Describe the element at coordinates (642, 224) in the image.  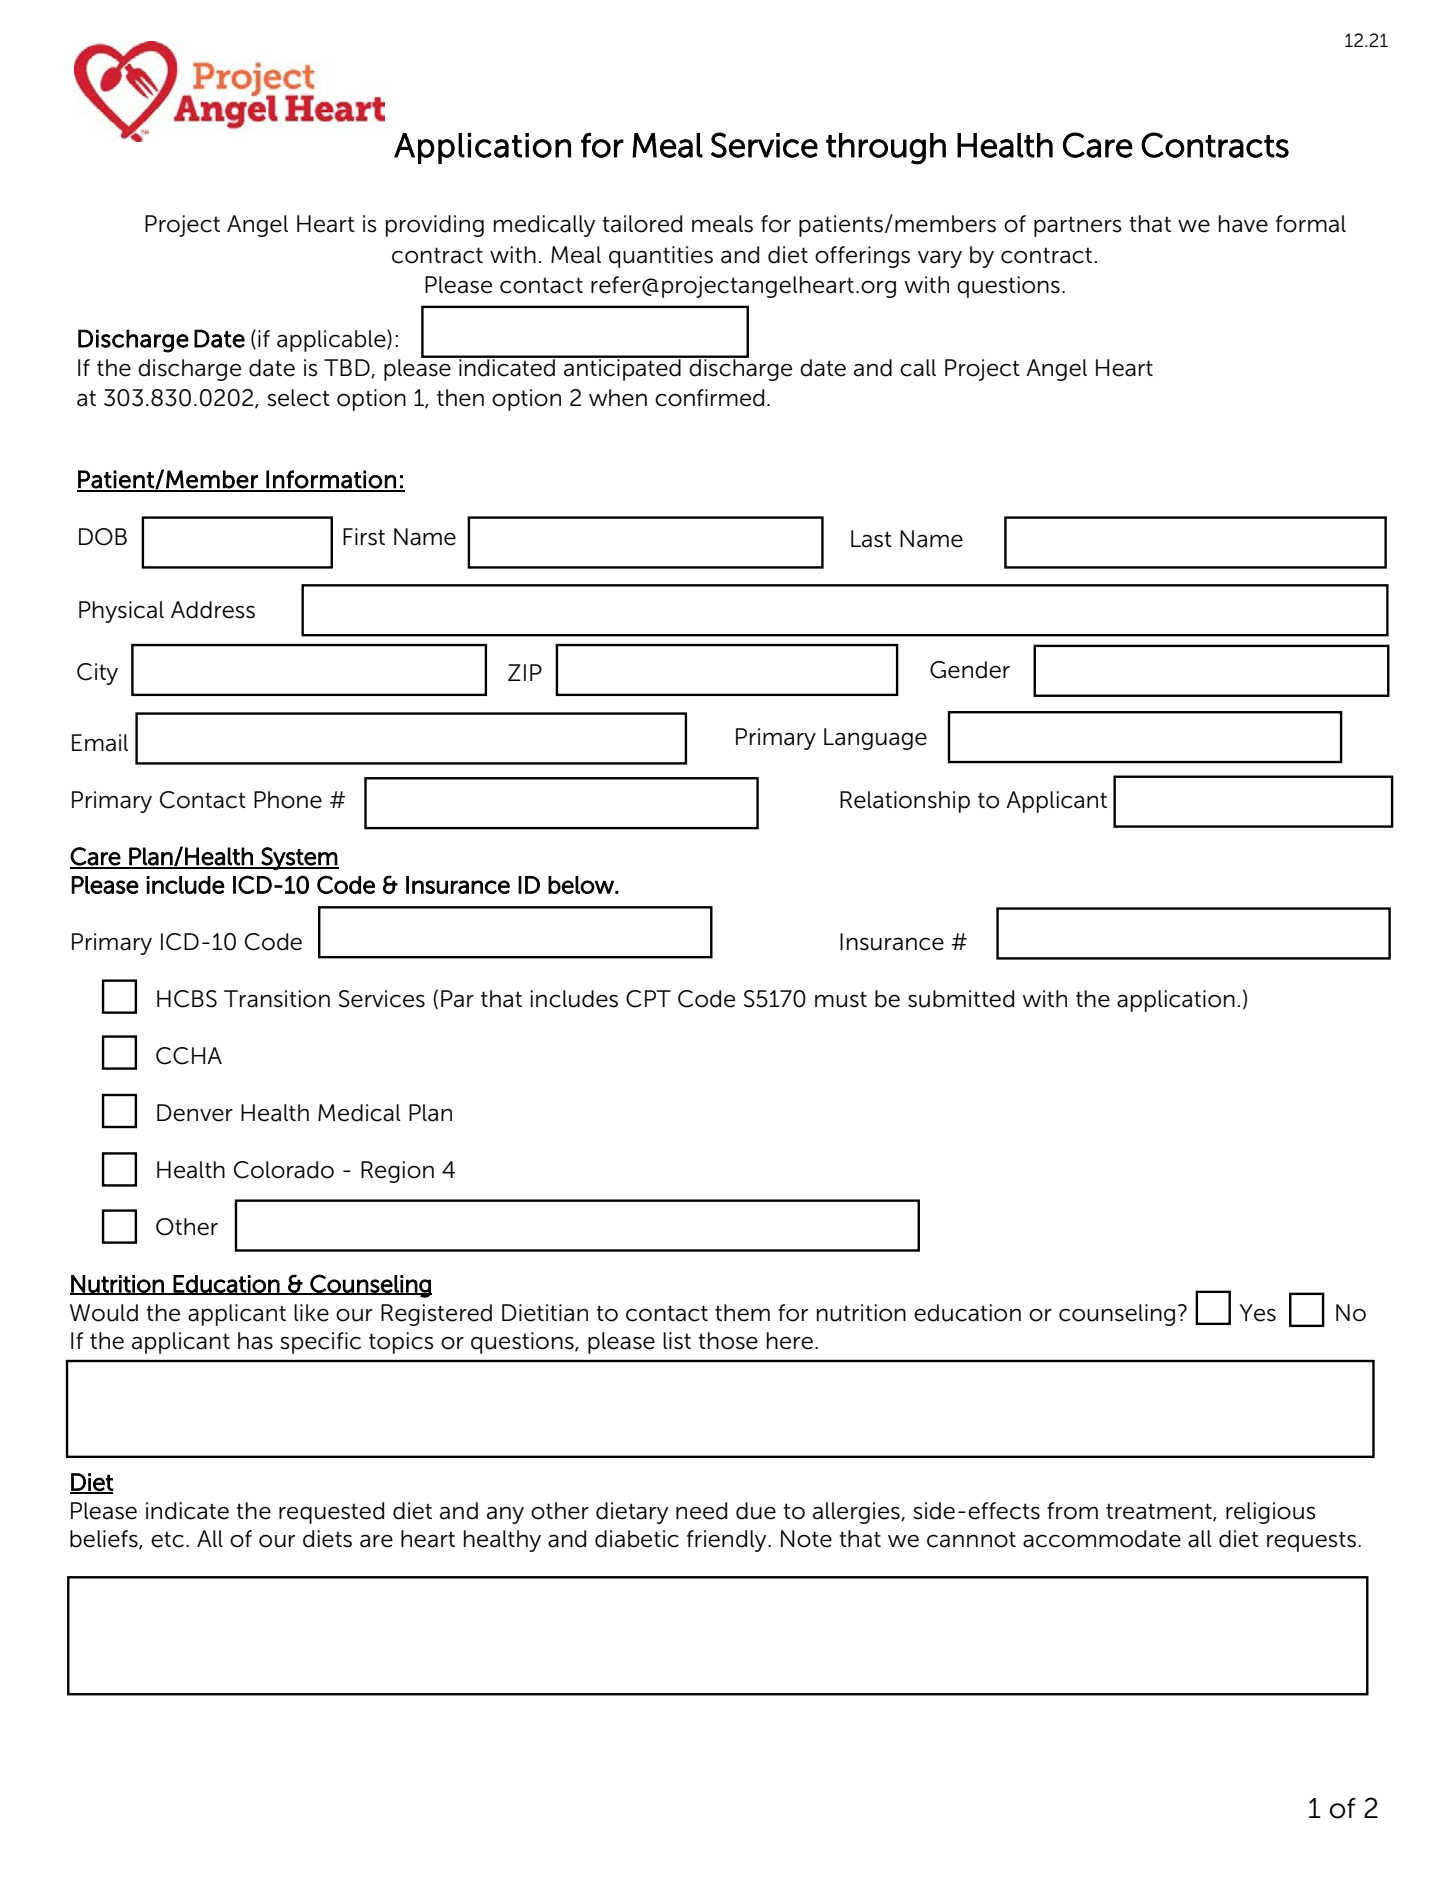
I see `tailored` at that location.
